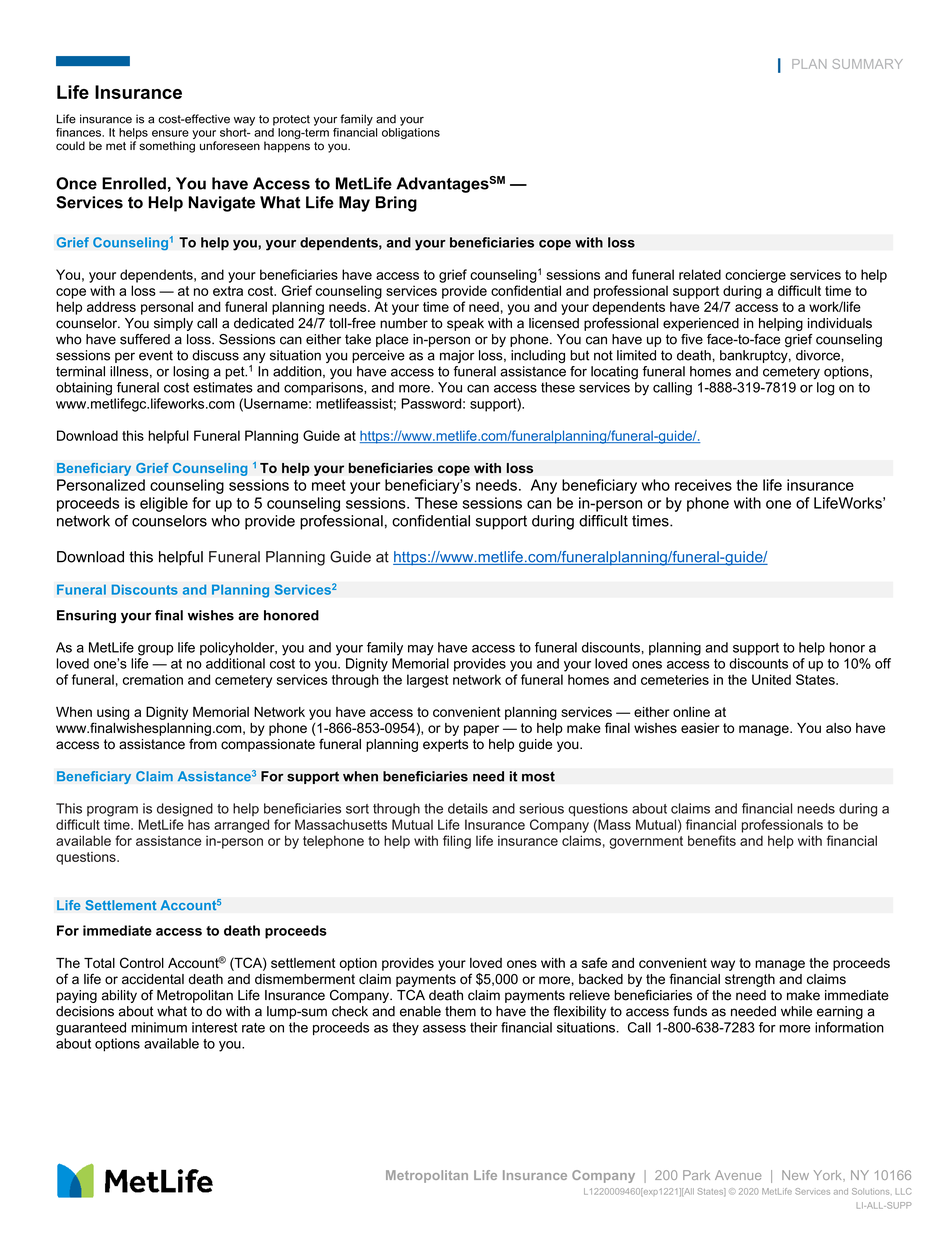  Describe the element at coordinates (159, 1027) in the screenshot. I see `minimum` at that location.
